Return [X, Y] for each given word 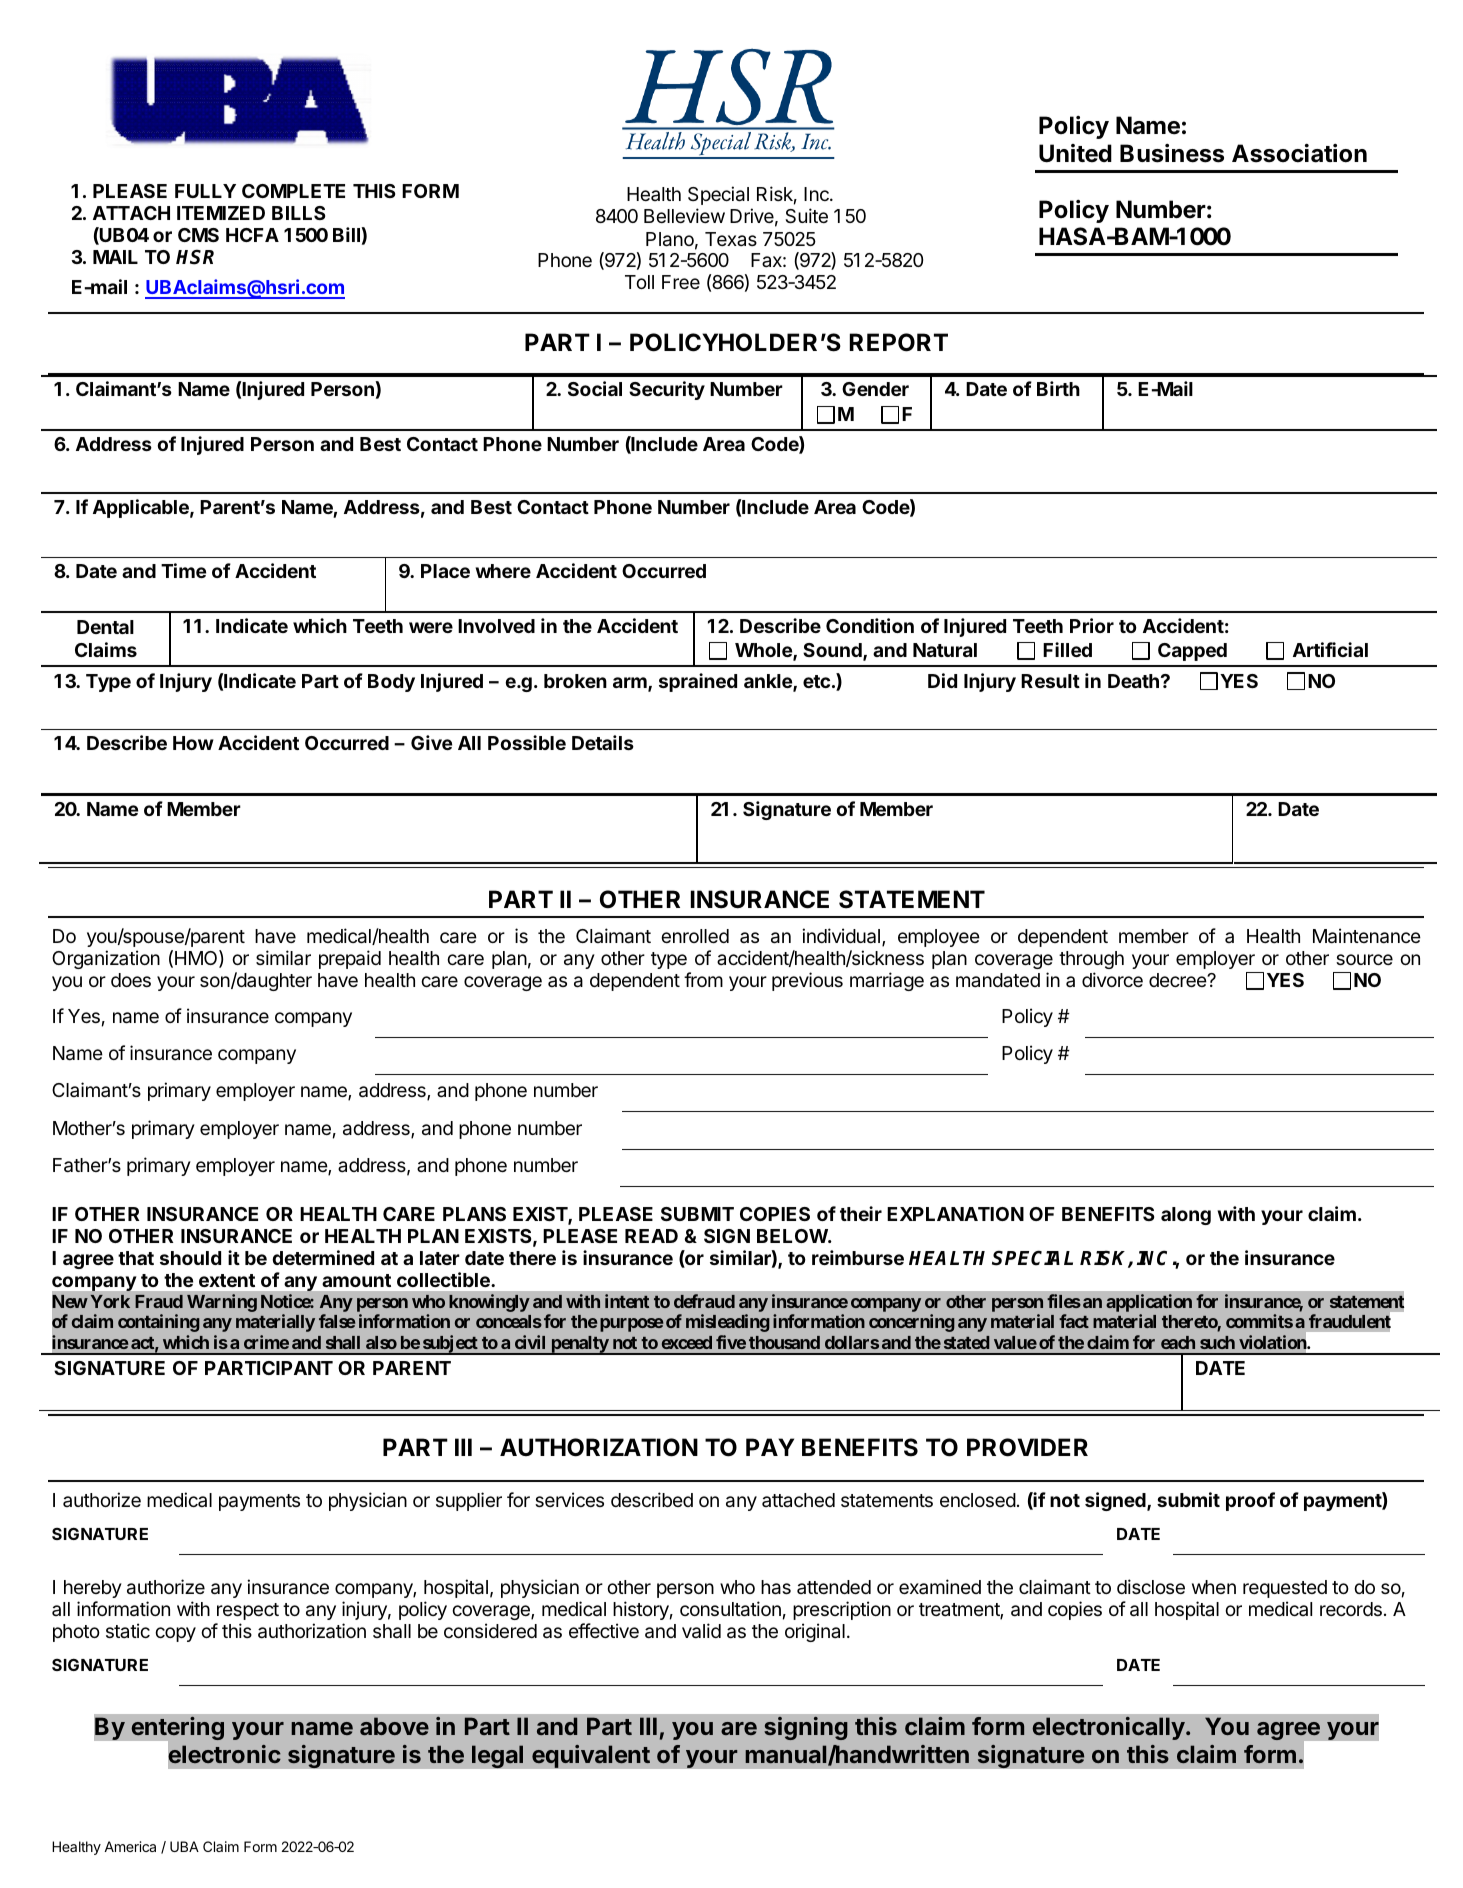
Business [1172, 153]
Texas [731, 239]
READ [651, 1236]
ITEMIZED [221, 213]
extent [227, 1280]
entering [176, 1730]
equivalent [591, 1756]
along [1186, 1216]
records [1351, 1609]
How [193, 743]
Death [1133, 681]
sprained [698, 682]
